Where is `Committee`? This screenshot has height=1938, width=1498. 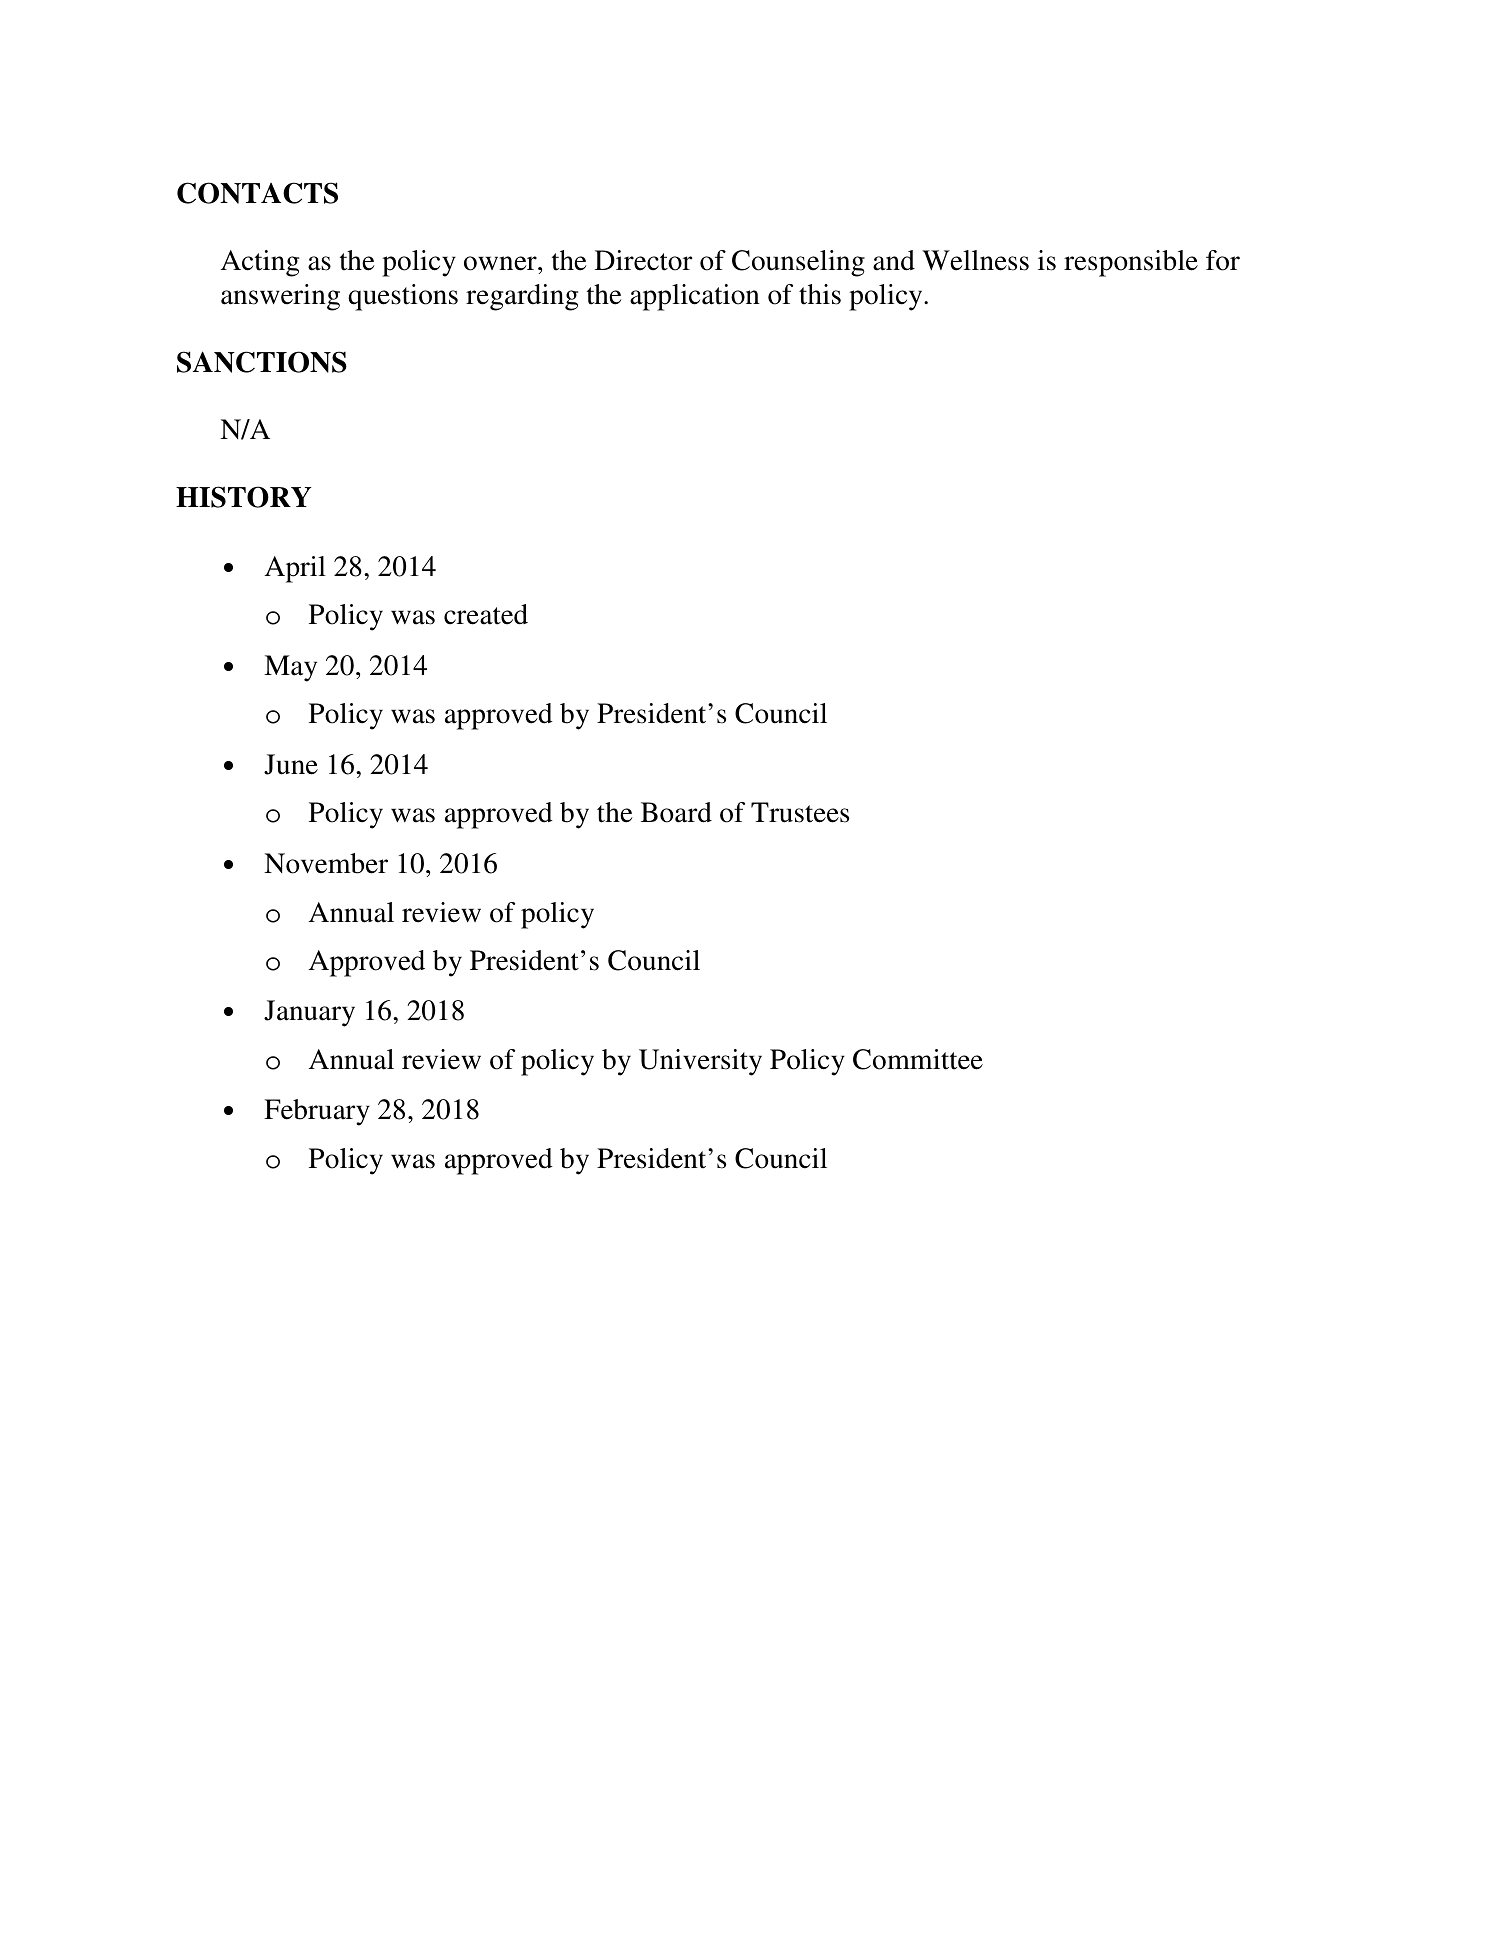
Committee is located at coordinates (918, 1059).
